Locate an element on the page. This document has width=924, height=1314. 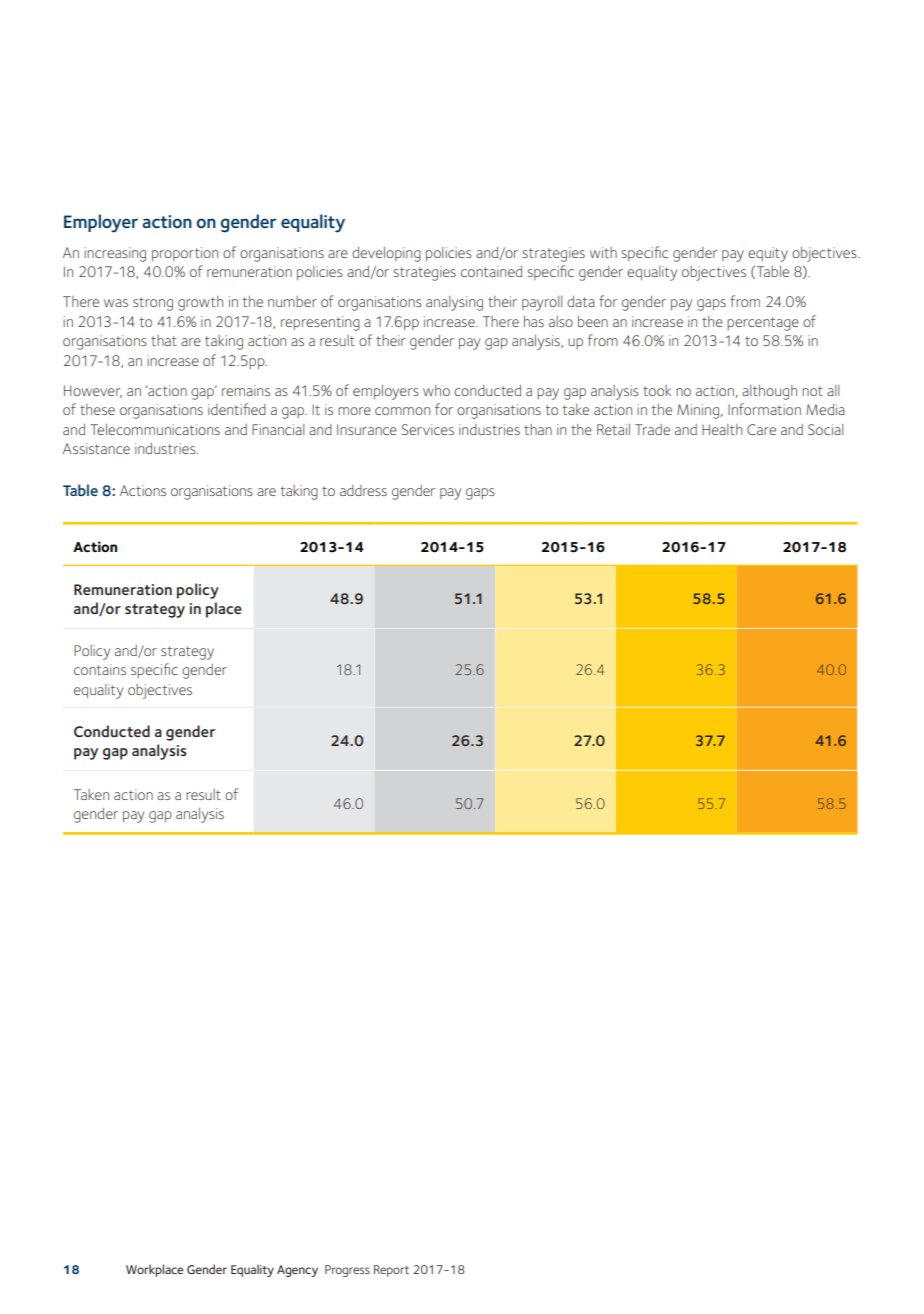
Services is located at coordinates (428, 429).
